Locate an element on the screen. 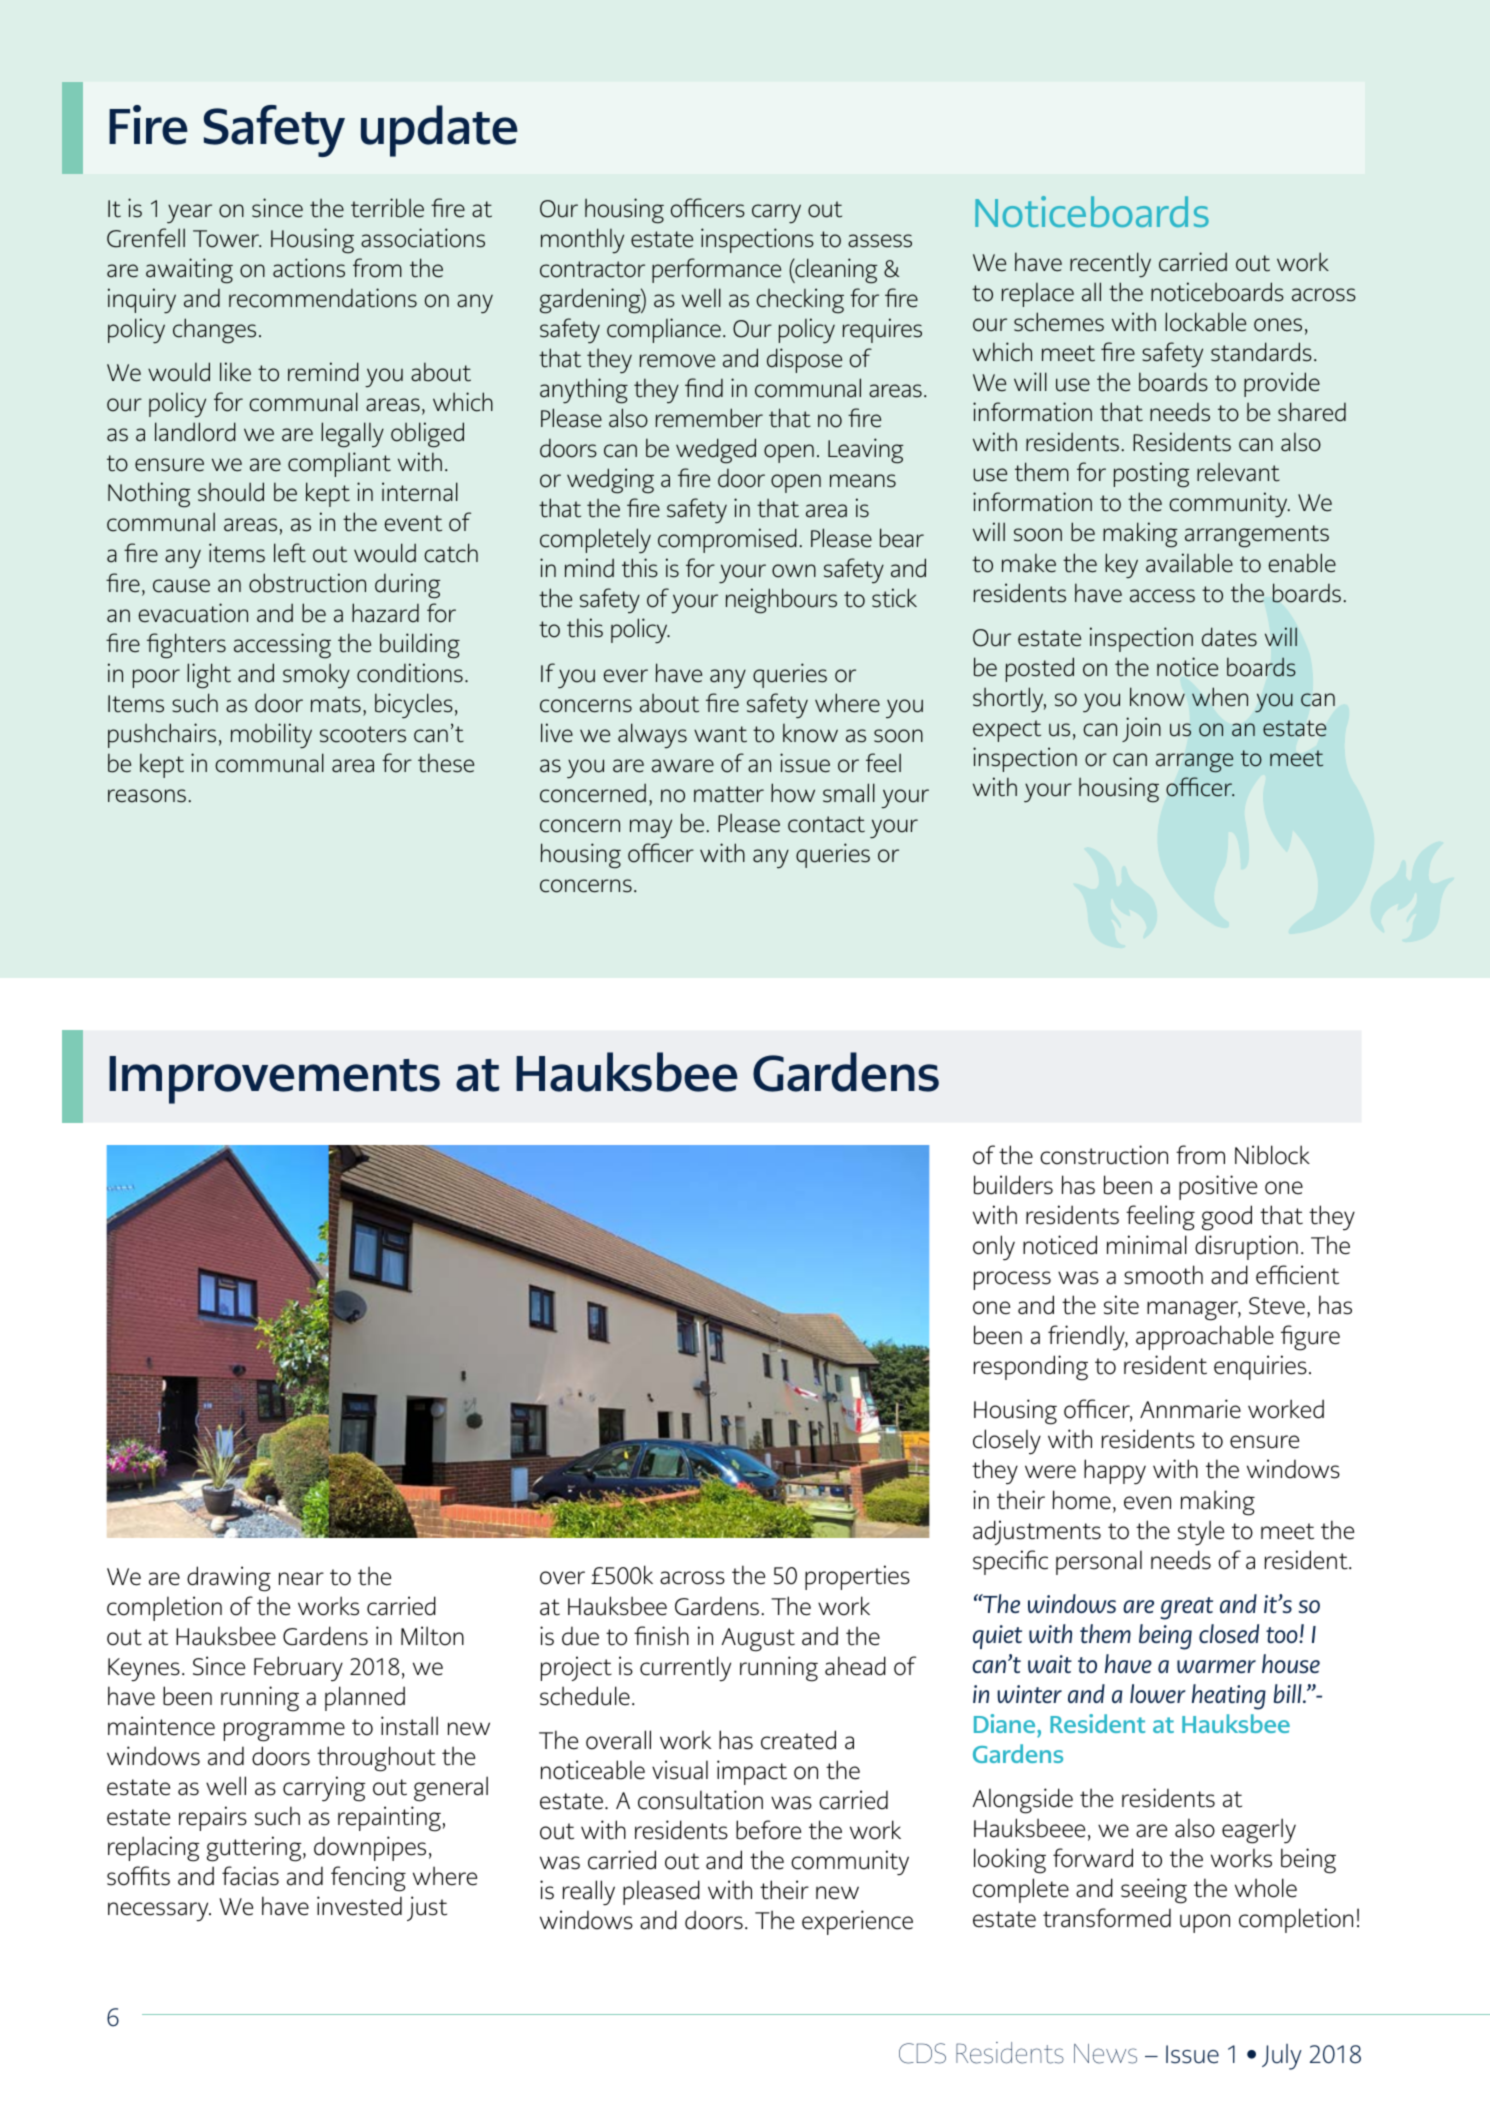 This screenshot has width=1490, height=2107. construction is located at coordinates (1104, 1155).
